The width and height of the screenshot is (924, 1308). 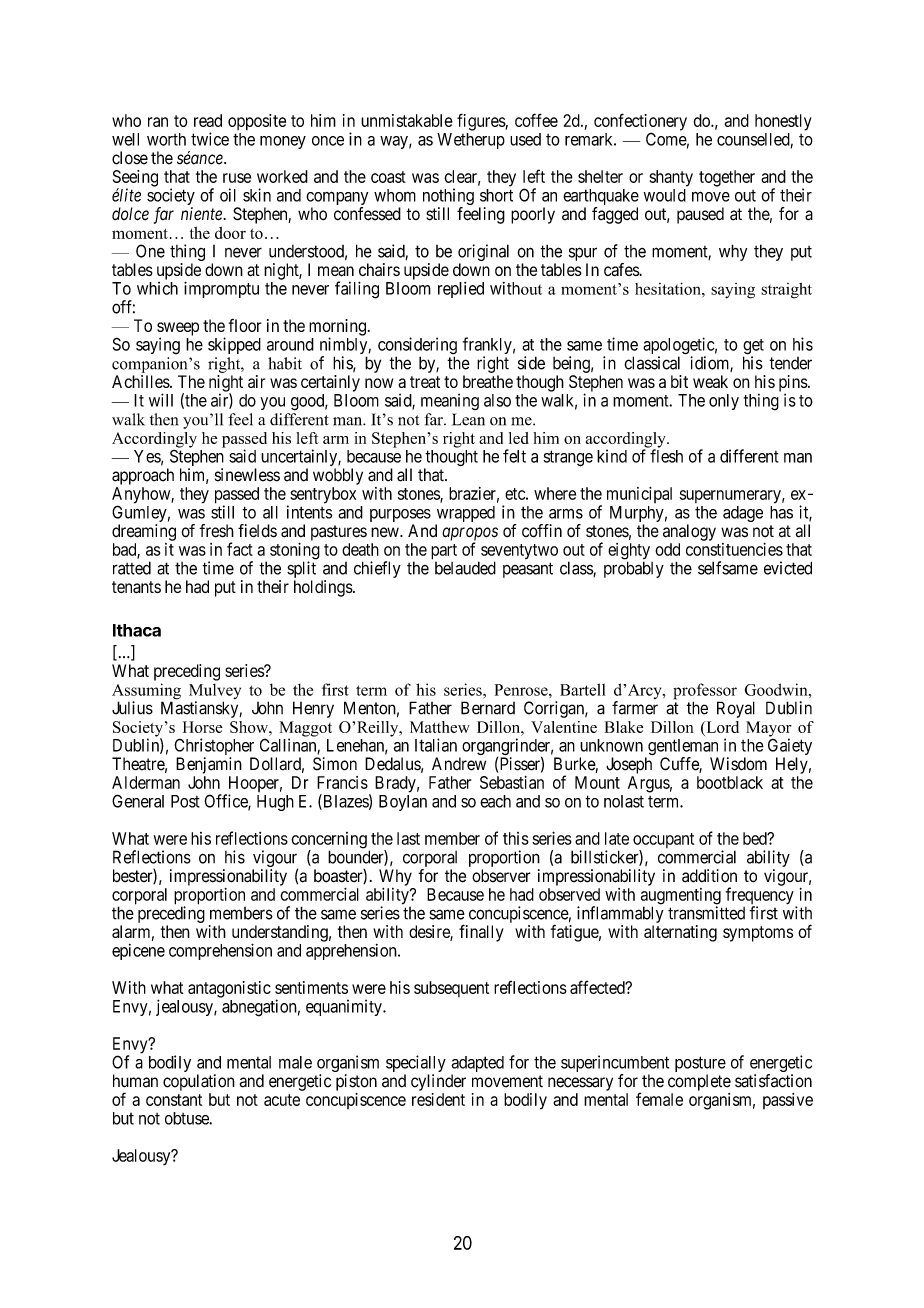 What do you see at coordinates (444, 552) in the screenshot?
I see `part` at bounding box center [444, 552].
